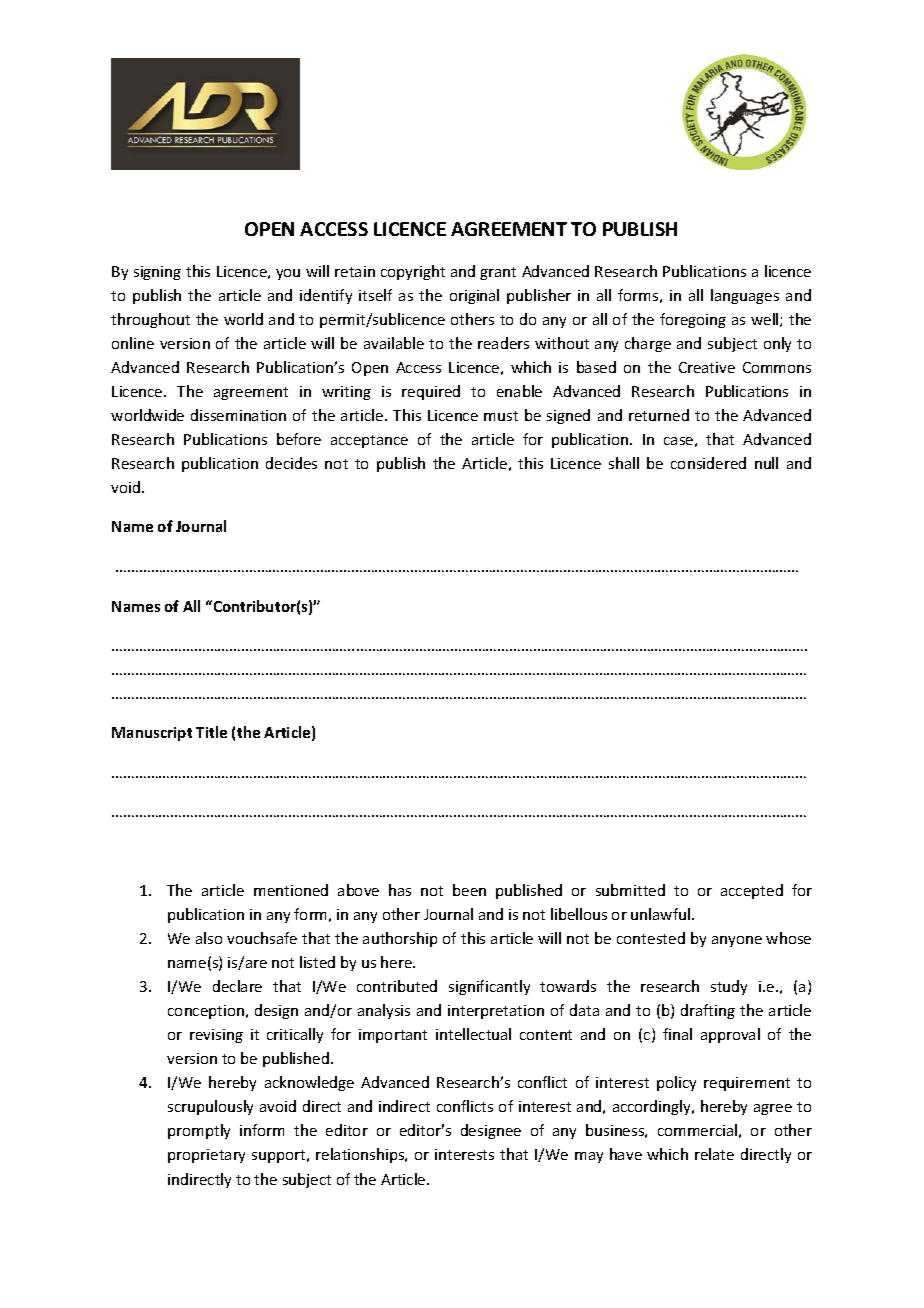  What do you see at coordinates (199, 1131) in the document?
I see `promptly` at bounding box center [199, 1131].
